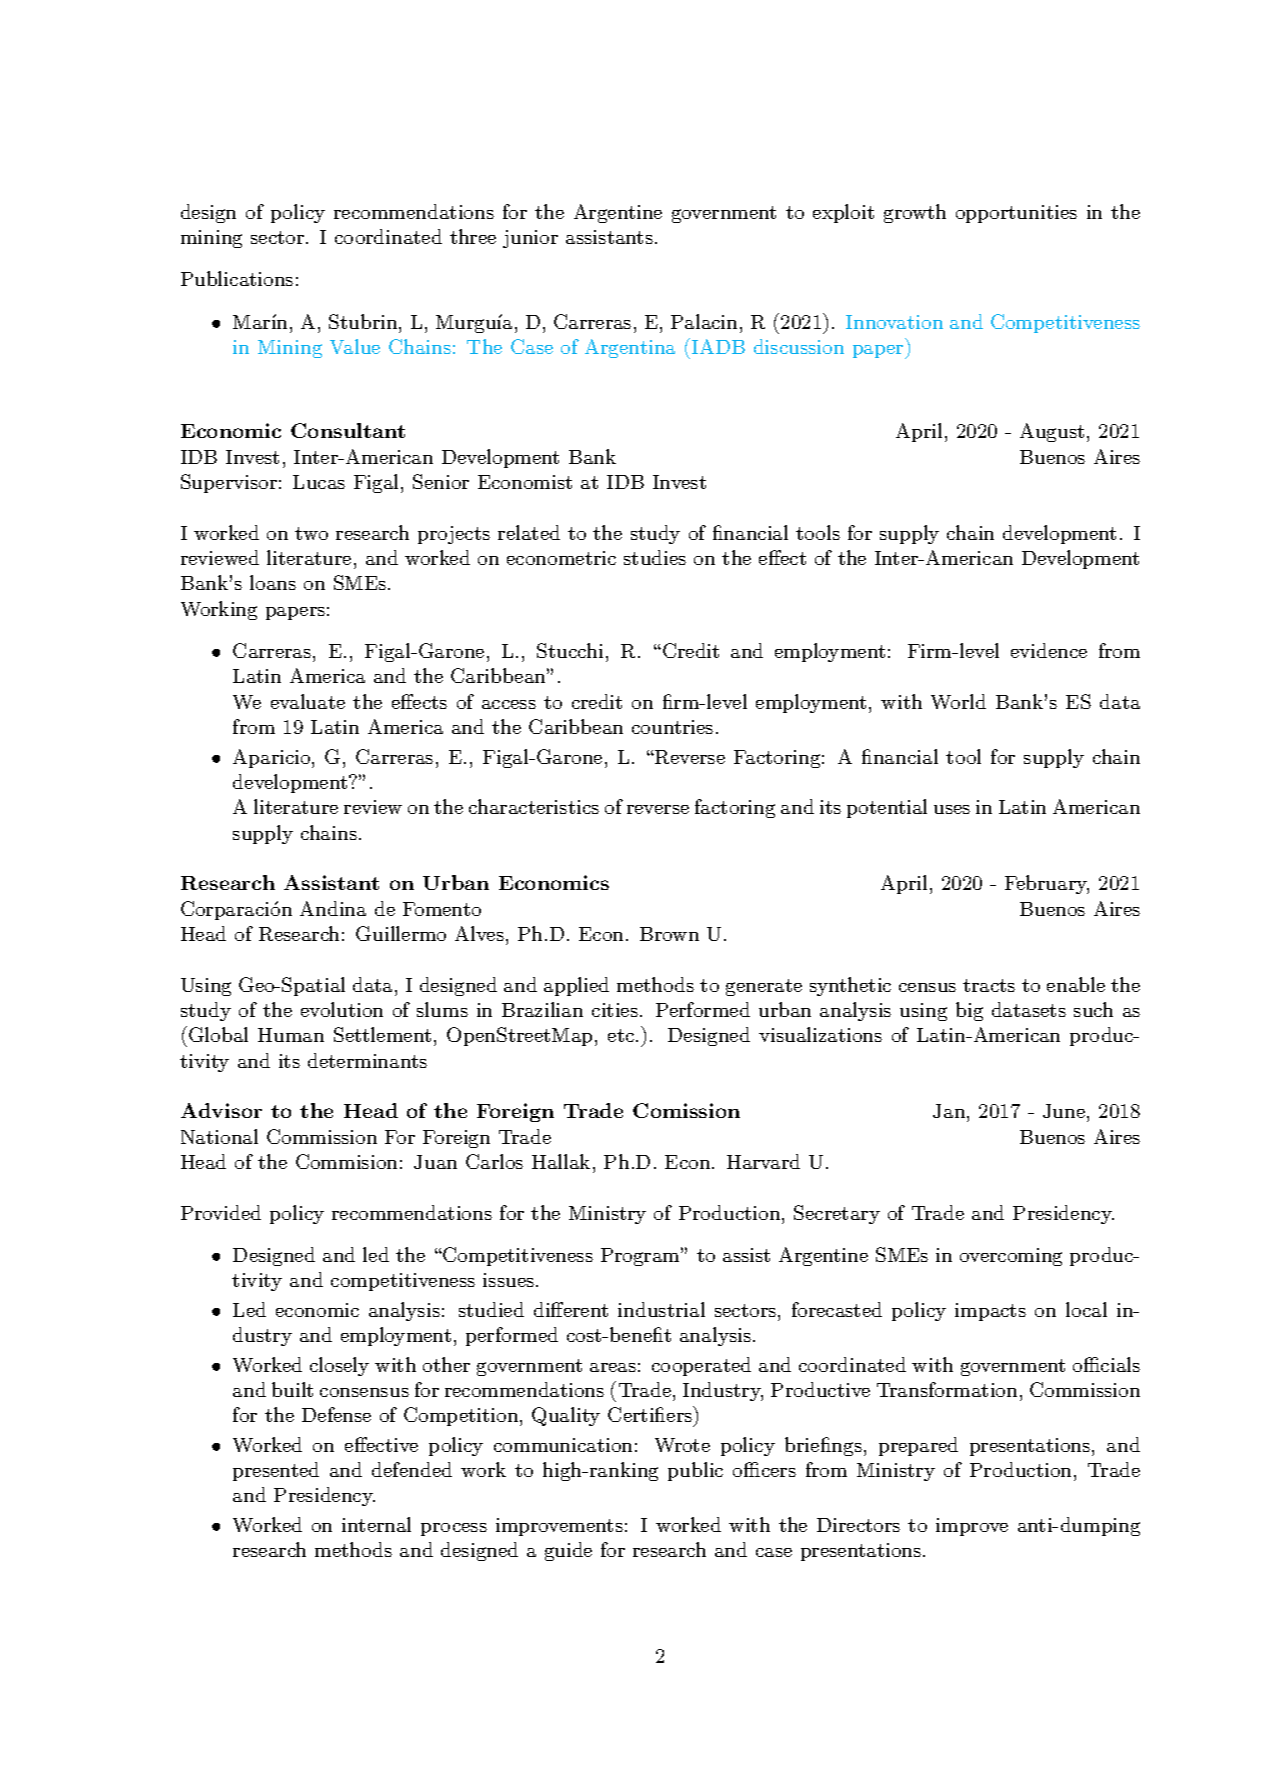 The height and width of the page is (1784, 1261). What do you see at coordinates (950, 1113) in the page?
I see `Jan` at bounding box center [950, 1113].
